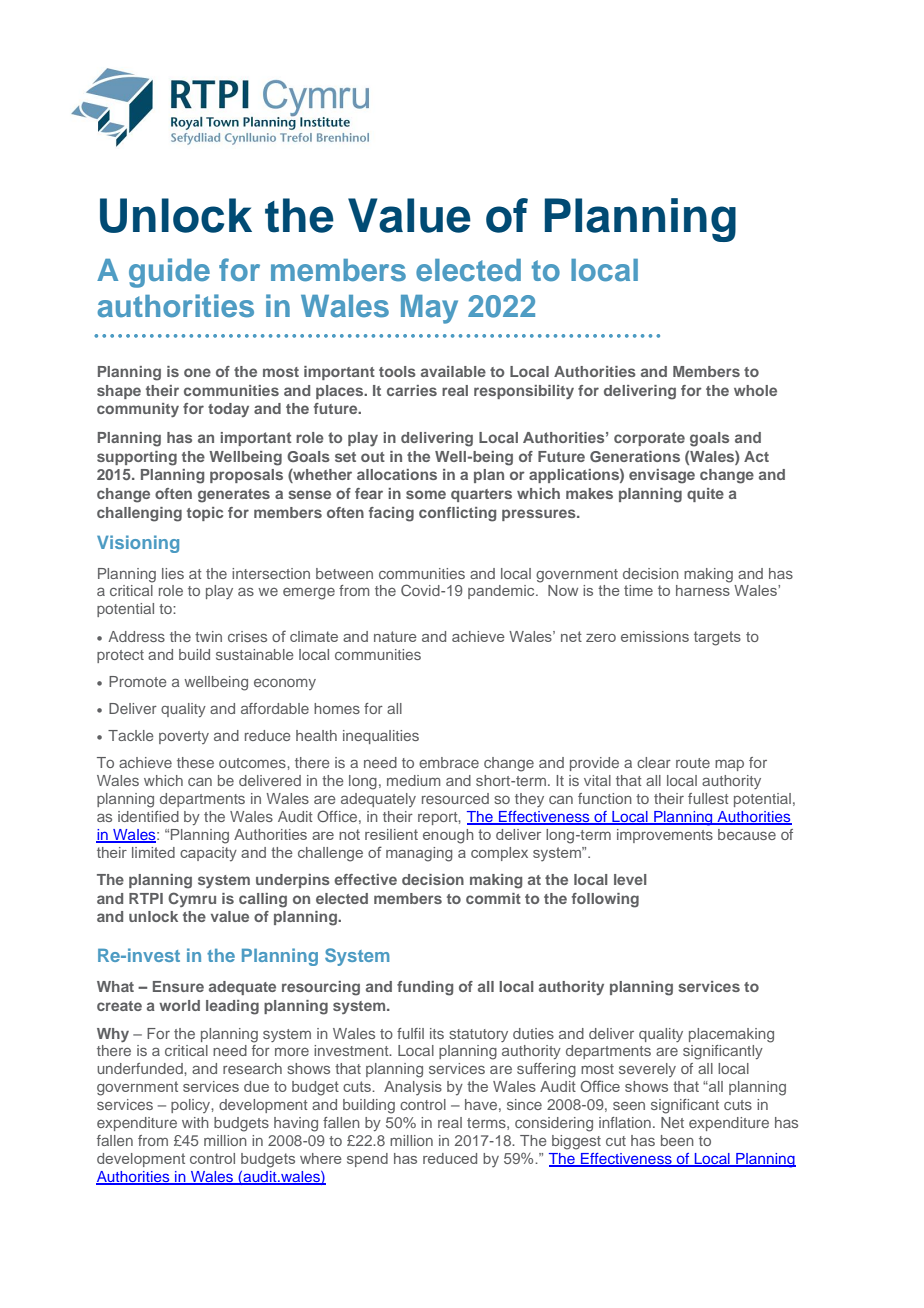 This screenshot has width=924, height=1308. Describe the element at coordinates (605, 900) in the screenshot. I see `following` at that location.
